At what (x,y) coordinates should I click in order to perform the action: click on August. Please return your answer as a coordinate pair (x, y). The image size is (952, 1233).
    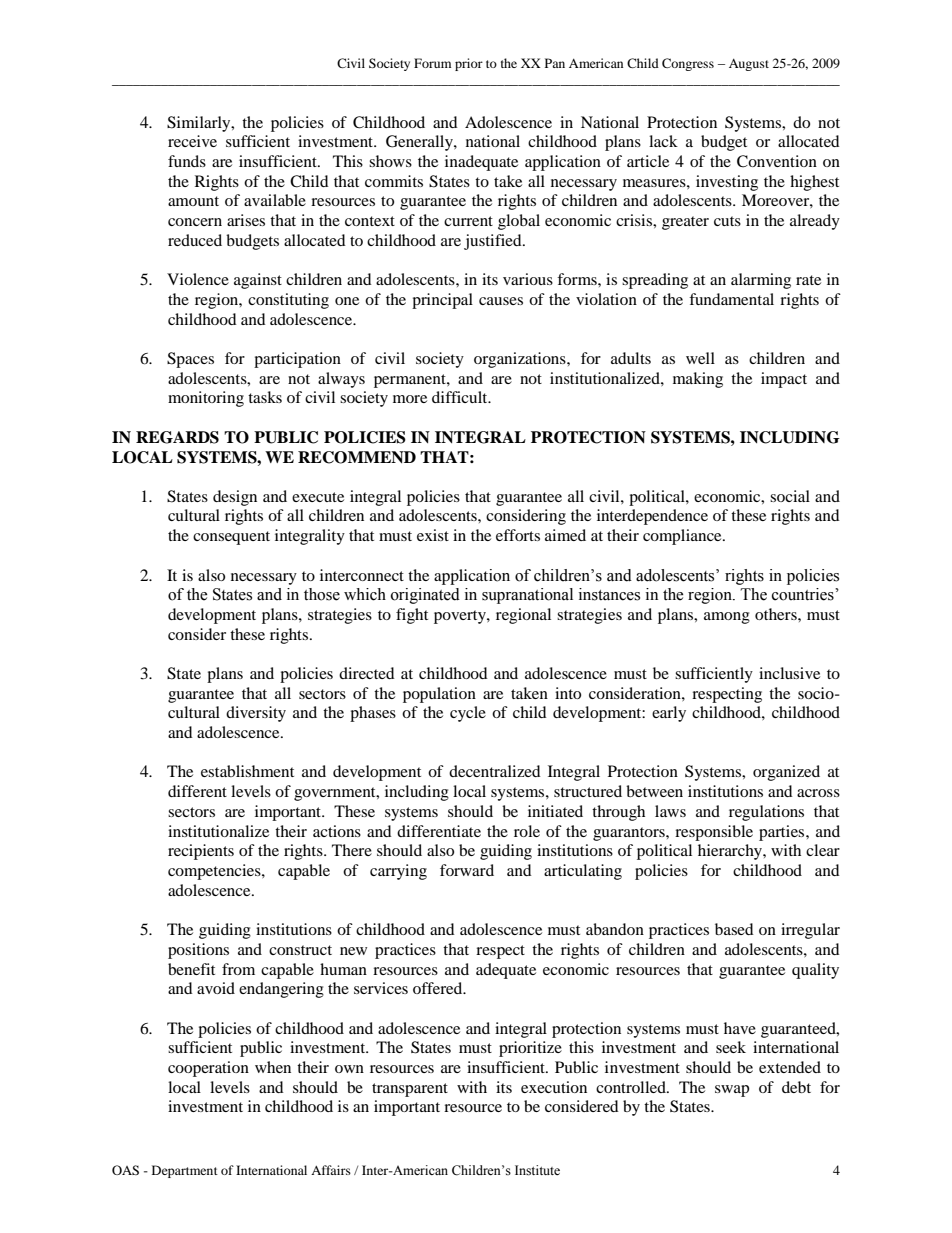
    Looking at the image, I should click on (749, 65).
